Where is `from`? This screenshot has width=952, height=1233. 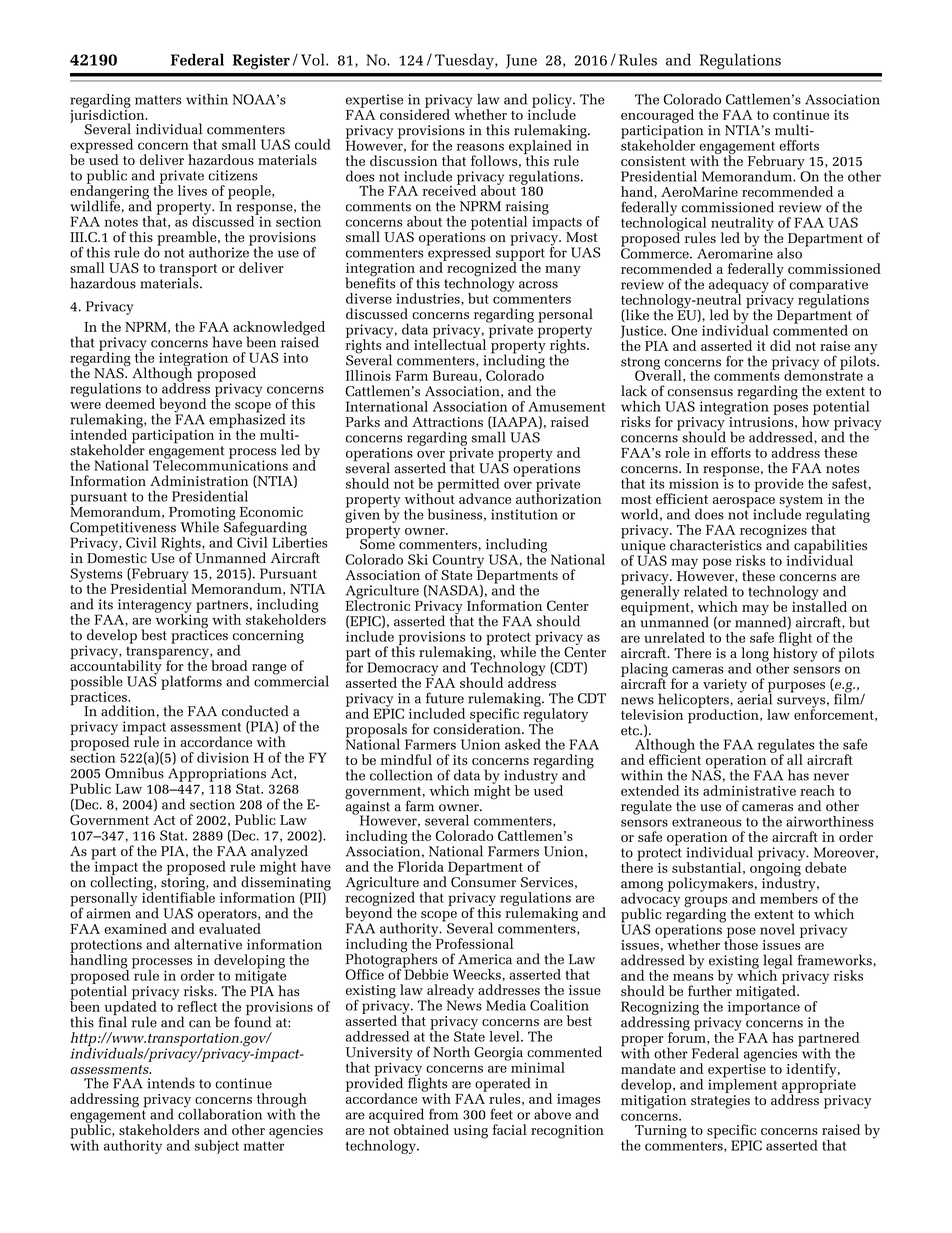 from is located at coordinates (443, 1114).
